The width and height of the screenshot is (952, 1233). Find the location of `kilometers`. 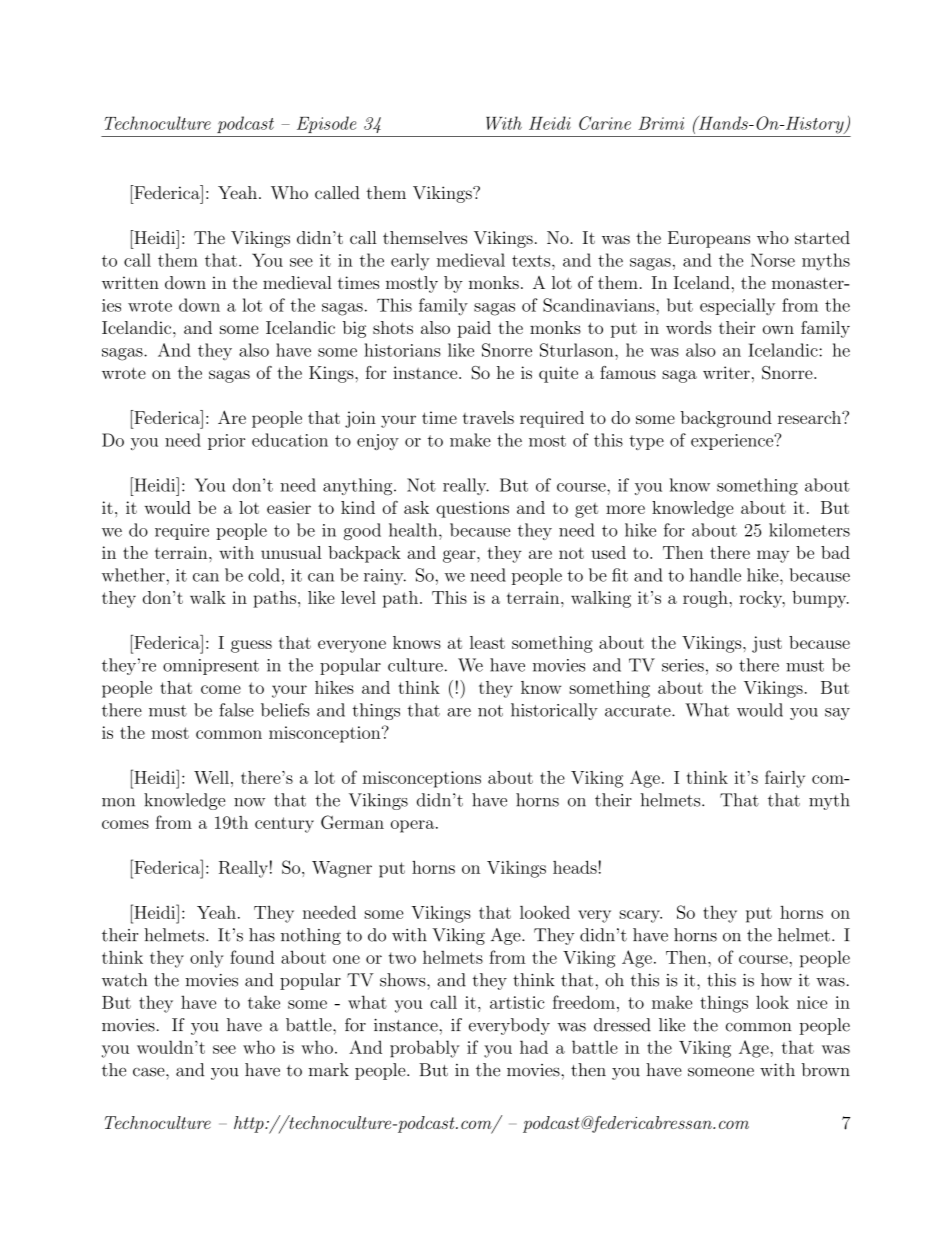

kilometers is located at coordinates (809, 530).
